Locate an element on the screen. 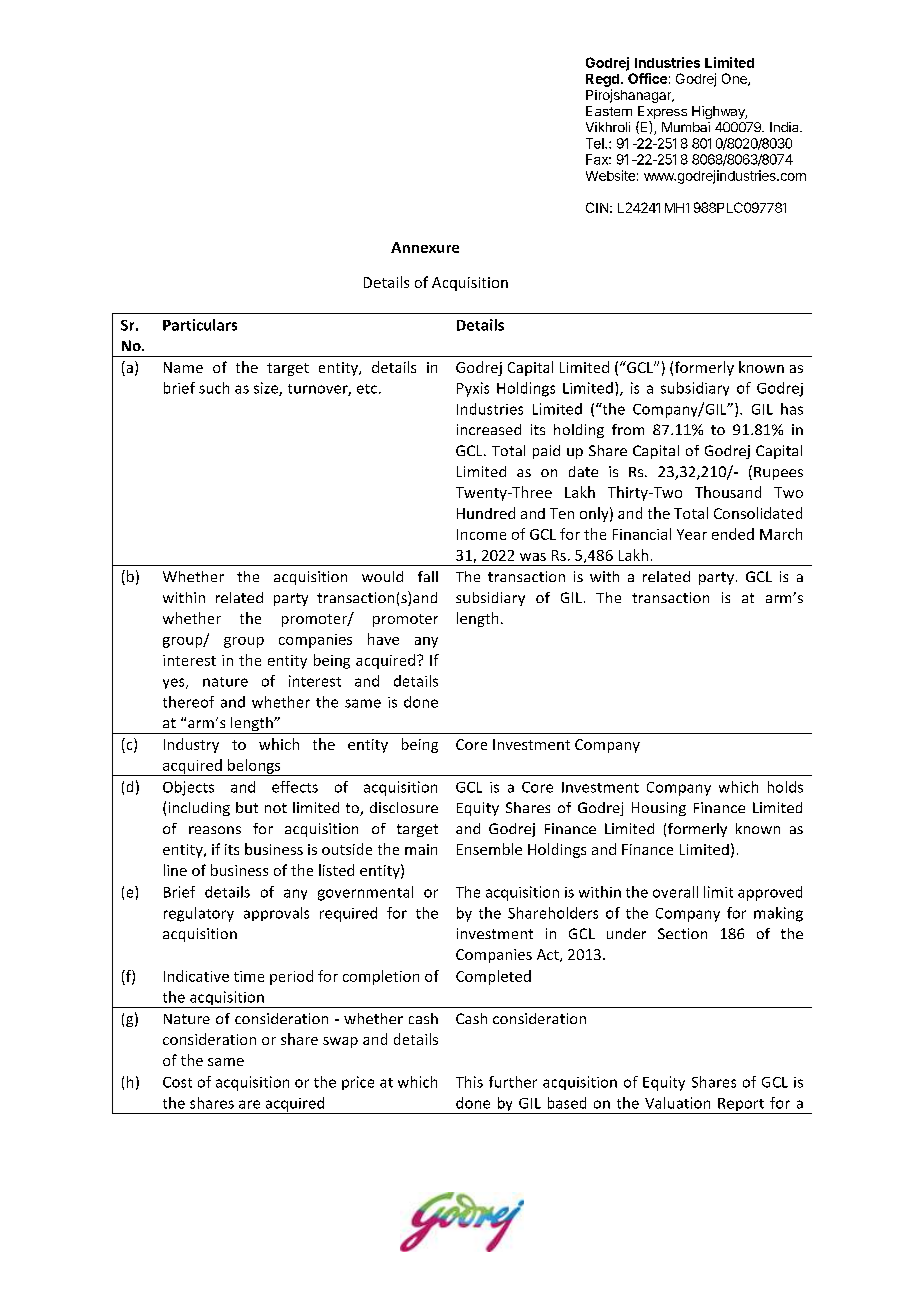 This screenshot has height=1308, width=924. Eastern is located at coordinates (609, 111).
